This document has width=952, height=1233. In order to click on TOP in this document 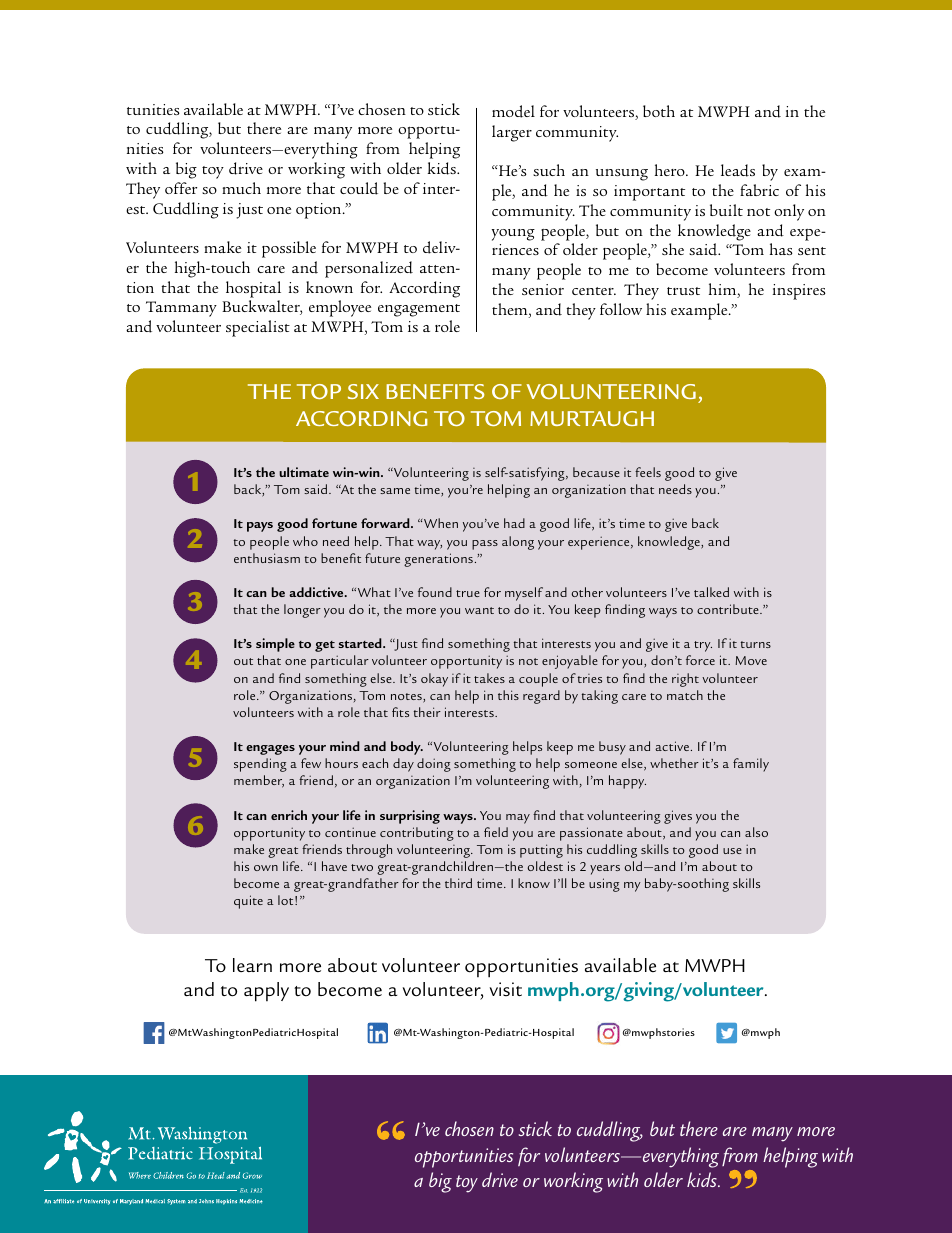, I will do `click(319, 391)`.
